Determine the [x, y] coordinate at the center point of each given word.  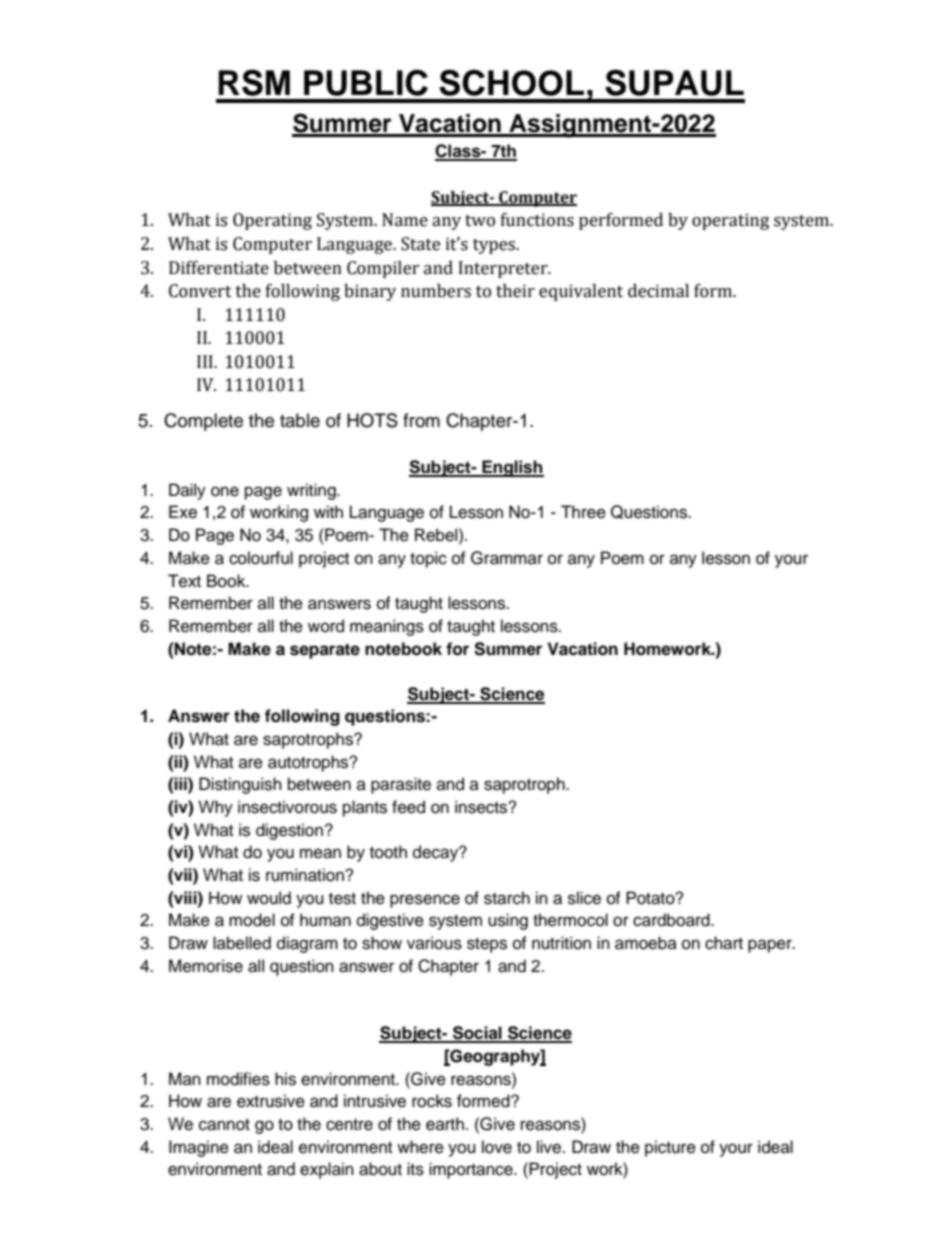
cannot [224, 1125]
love [497, 1147]
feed [408, 807]
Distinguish [240, 785]
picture [670, 1148]
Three [583, 512]
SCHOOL [511, 82]
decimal [658, 291]
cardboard [672, 920]
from [421, 420]
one [225, 491]
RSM [254, 82]
